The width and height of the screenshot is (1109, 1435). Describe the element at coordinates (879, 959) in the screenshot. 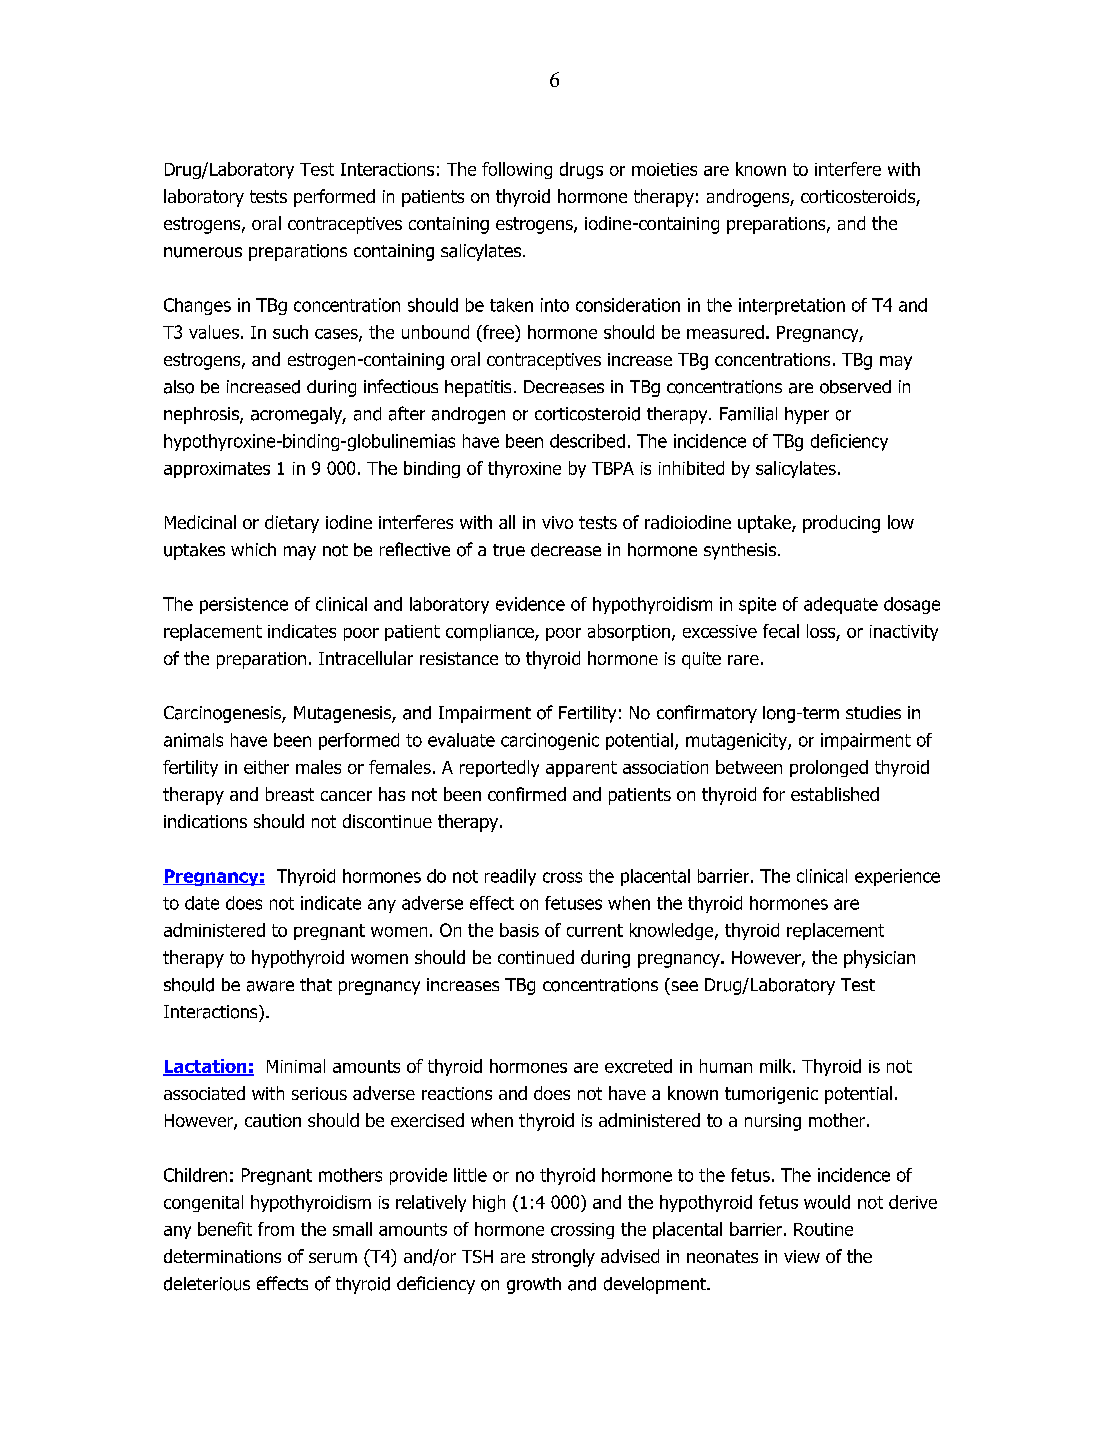

I see `physician` at that location.
